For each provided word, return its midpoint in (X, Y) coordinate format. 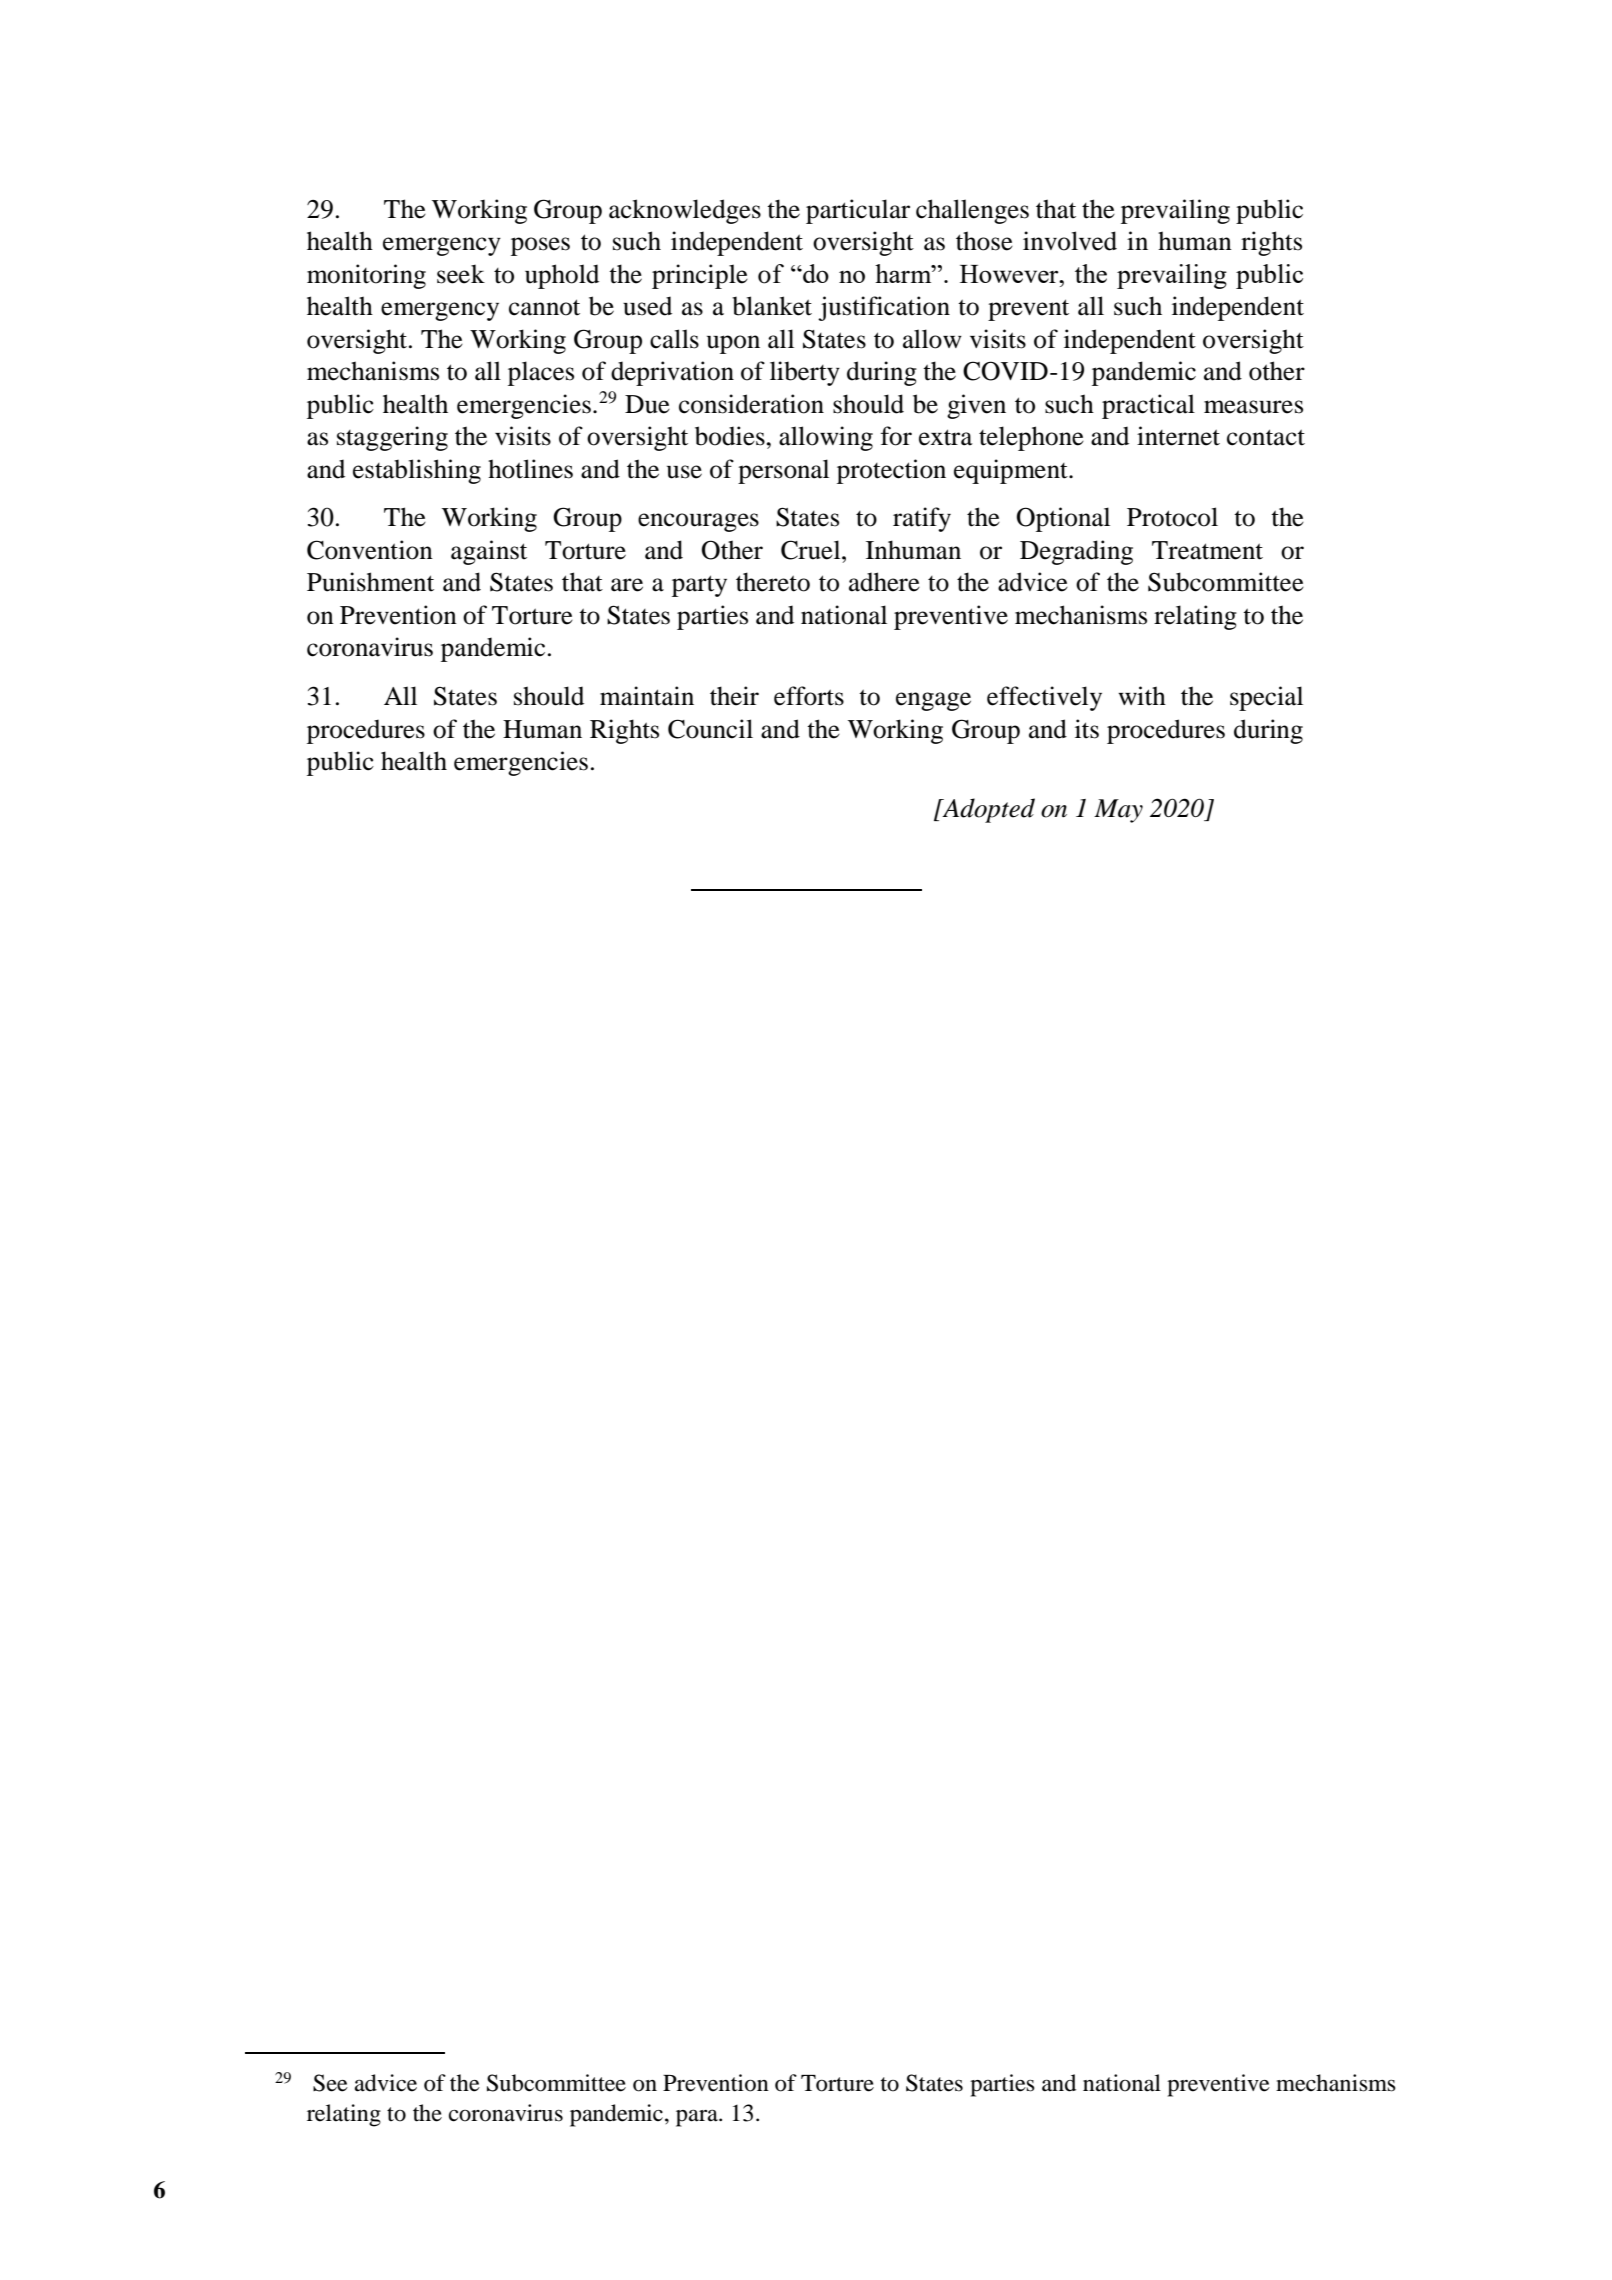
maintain (647, 696)
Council (710, 729)
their (734, 696)
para (698, 2118)
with (1142, 696)
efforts (809, 696)
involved (1070, 241)
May (1118, 811)
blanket (772, 306)
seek (461, 274)
